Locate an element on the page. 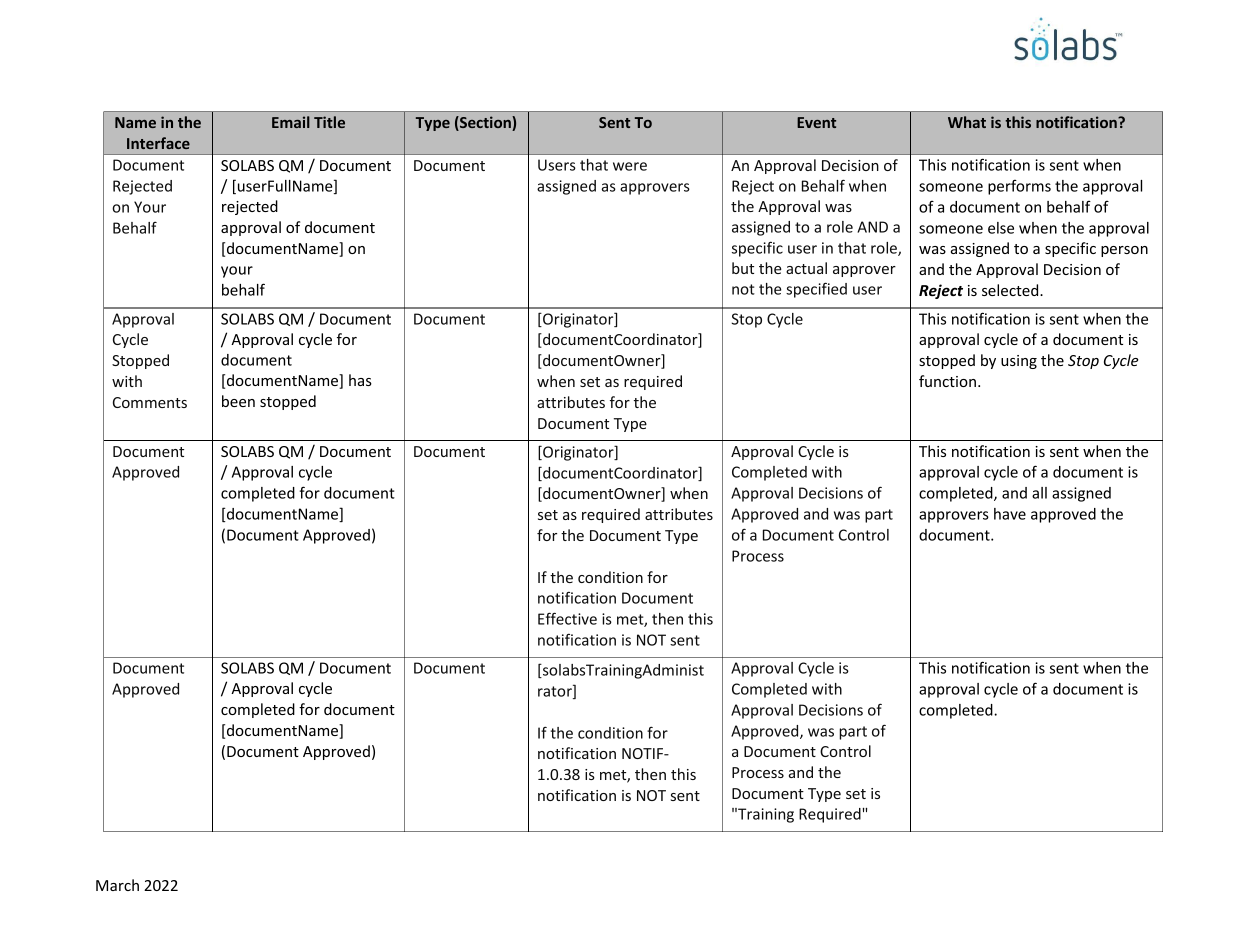  March is located at coordinates (117, 885).
